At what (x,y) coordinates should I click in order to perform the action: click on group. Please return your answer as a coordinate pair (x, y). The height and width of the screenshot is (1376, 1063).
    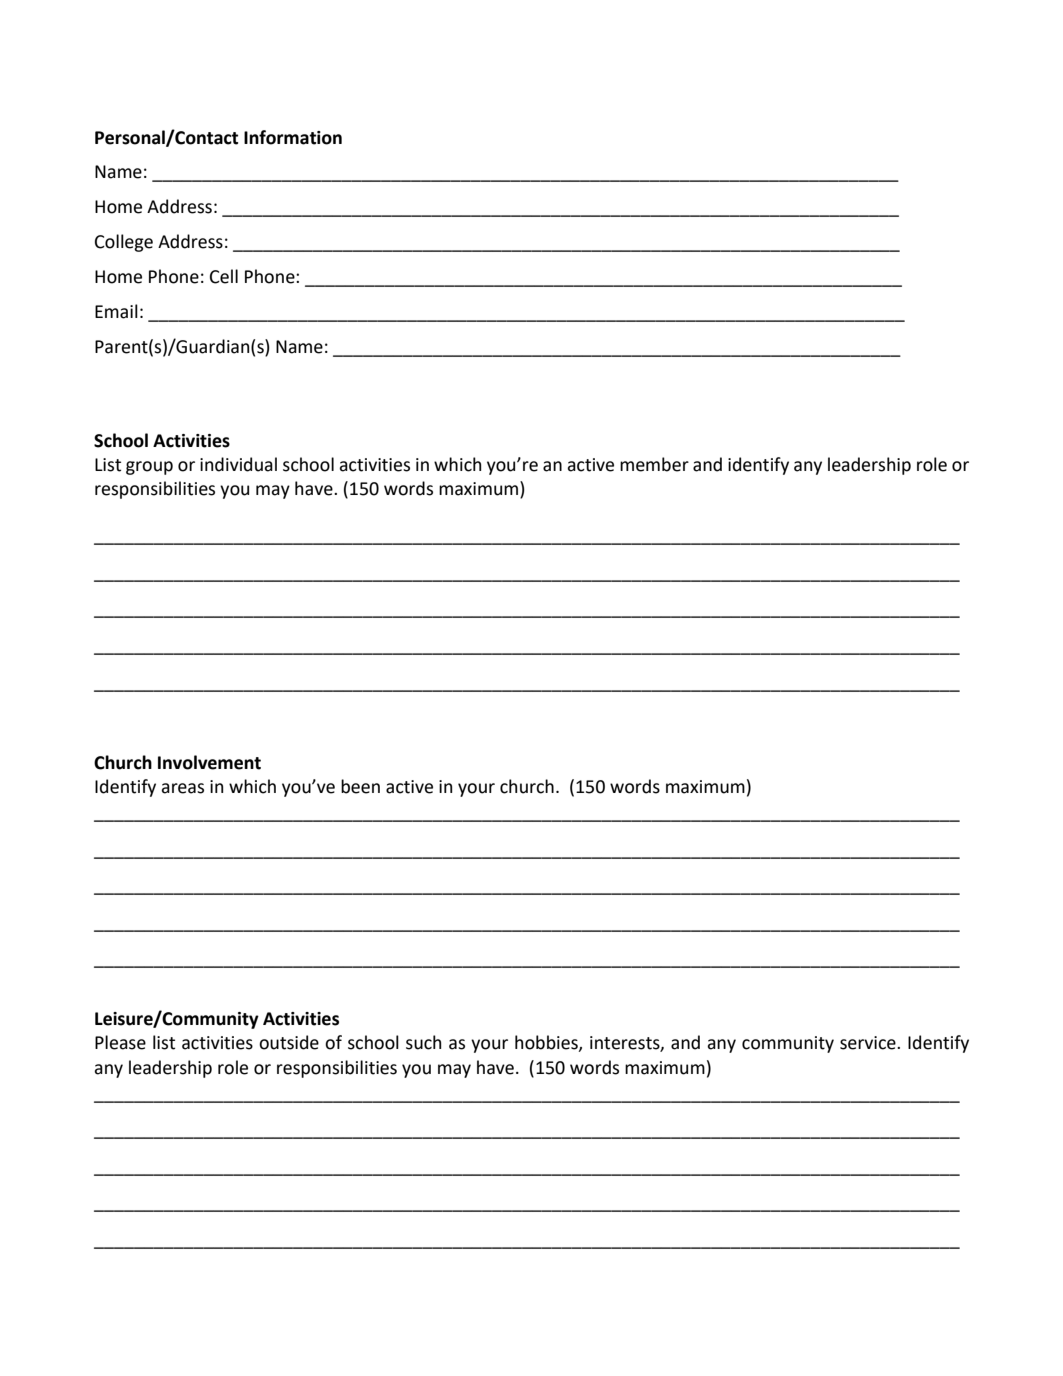
    Looking at the image, I should click on (149, 468).
